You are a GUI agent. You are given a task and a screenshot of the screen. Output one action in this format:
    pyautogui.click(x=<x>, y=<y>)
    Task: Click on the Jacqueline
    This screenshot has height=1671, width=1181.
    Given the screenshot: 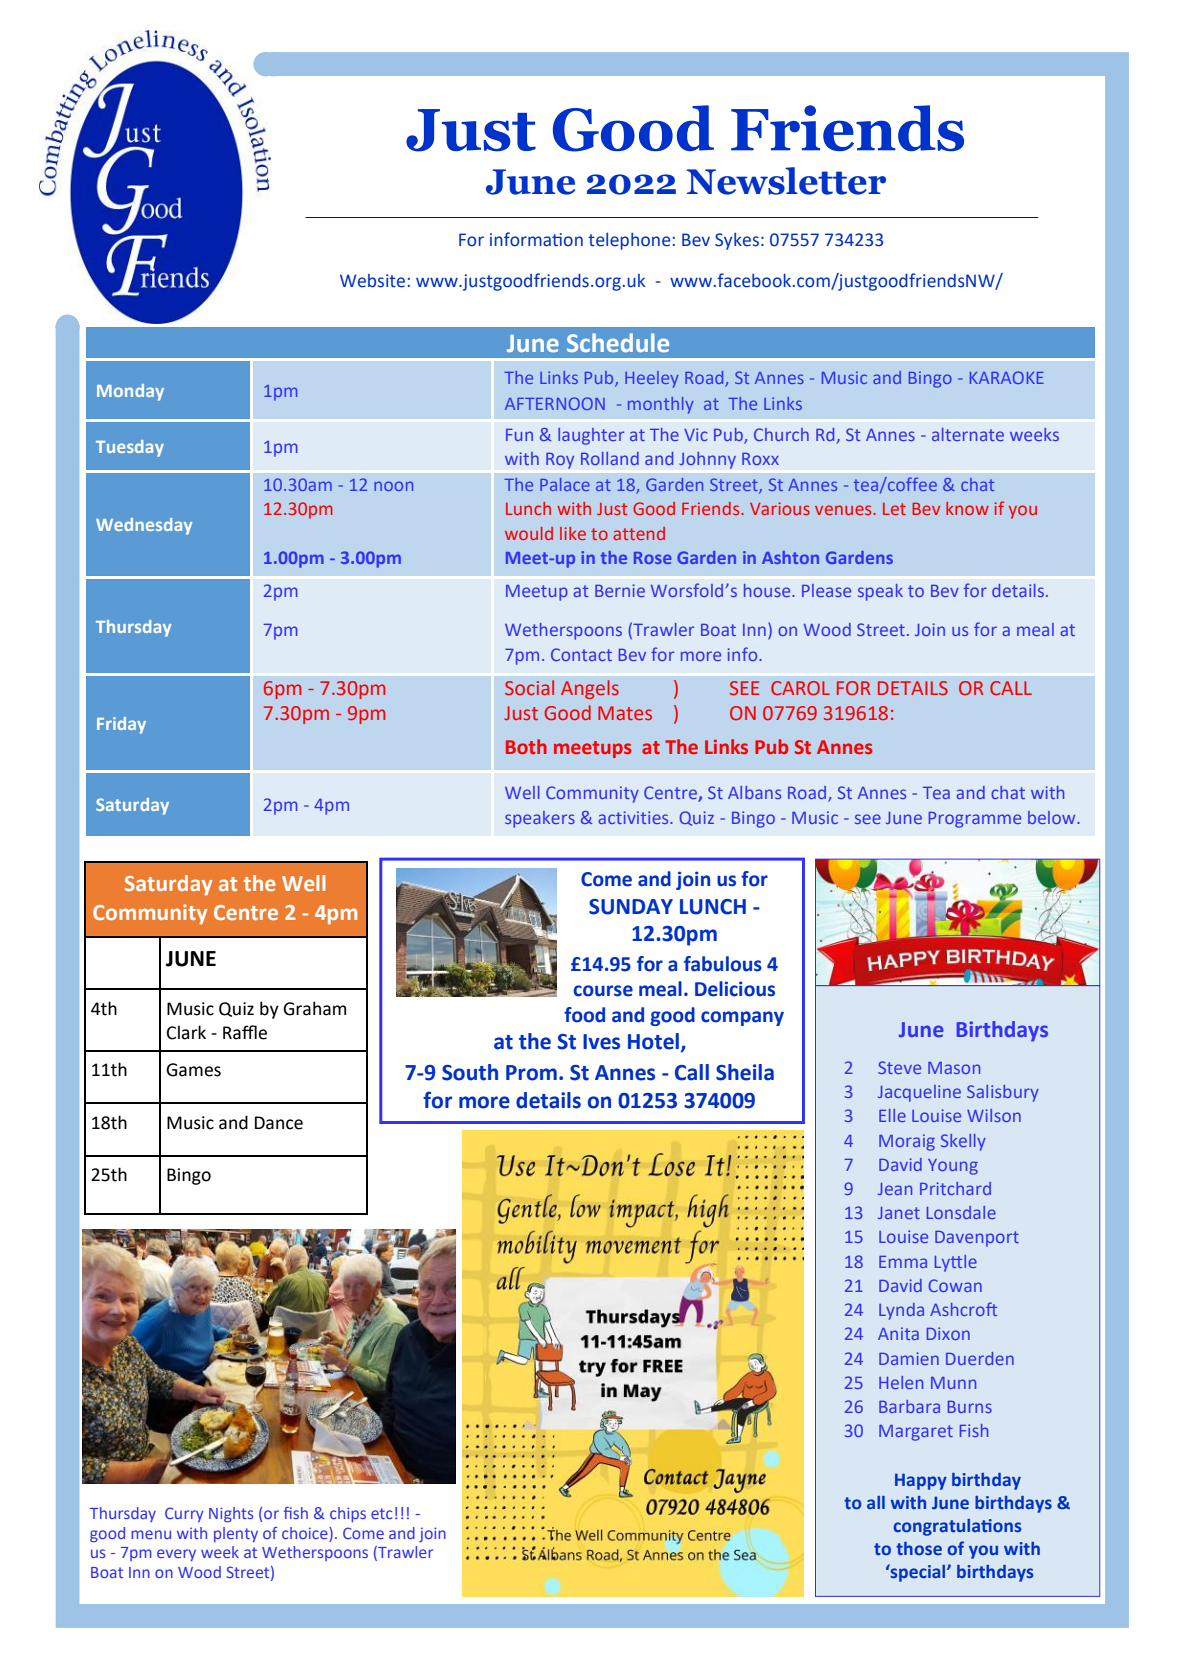 What is the action you would take?
    pyautogui.click(x=919, y=1093)
